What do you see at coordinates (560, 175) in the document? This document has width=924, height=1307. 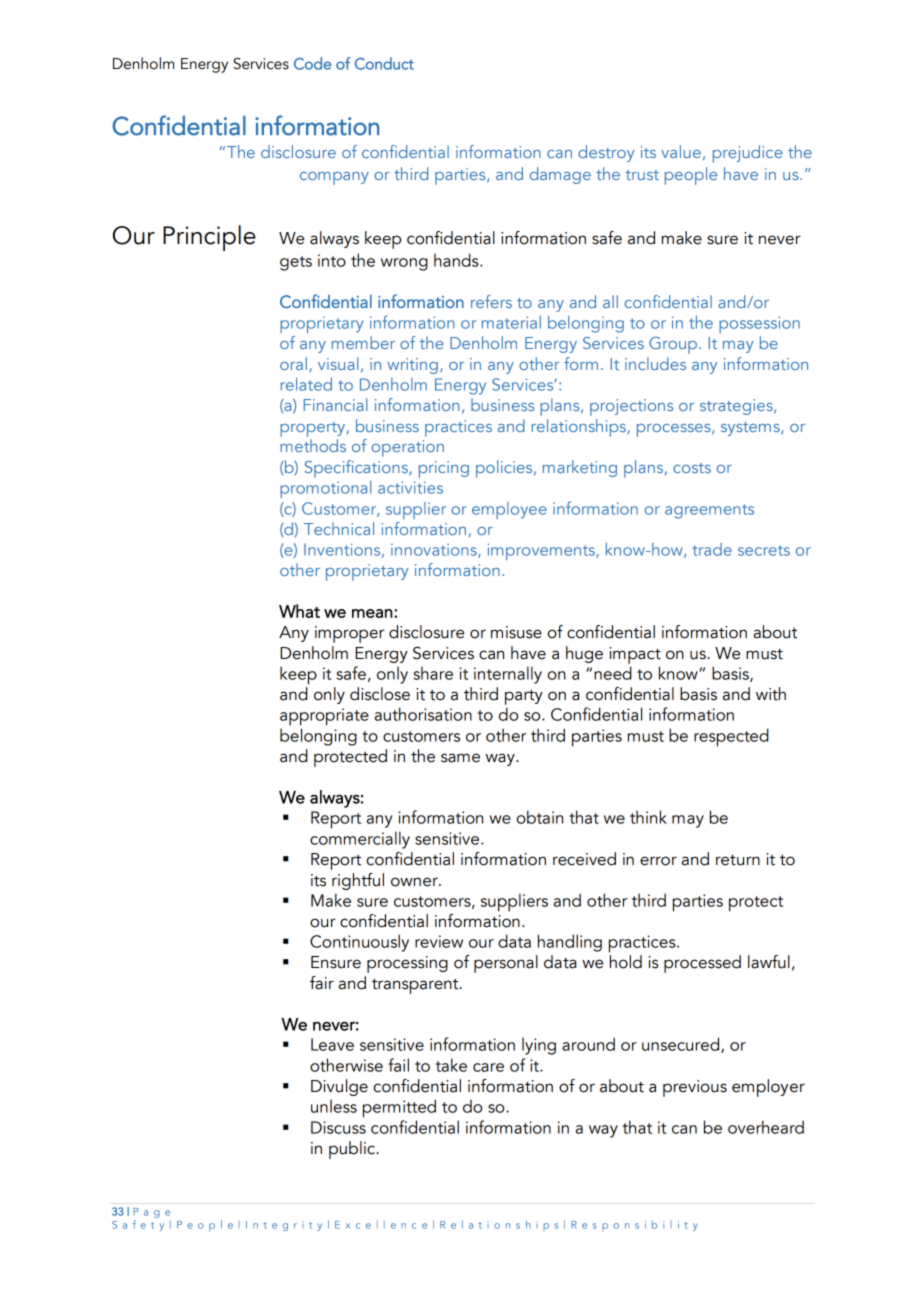 I see `damage` at bounding box center [560, 175].
